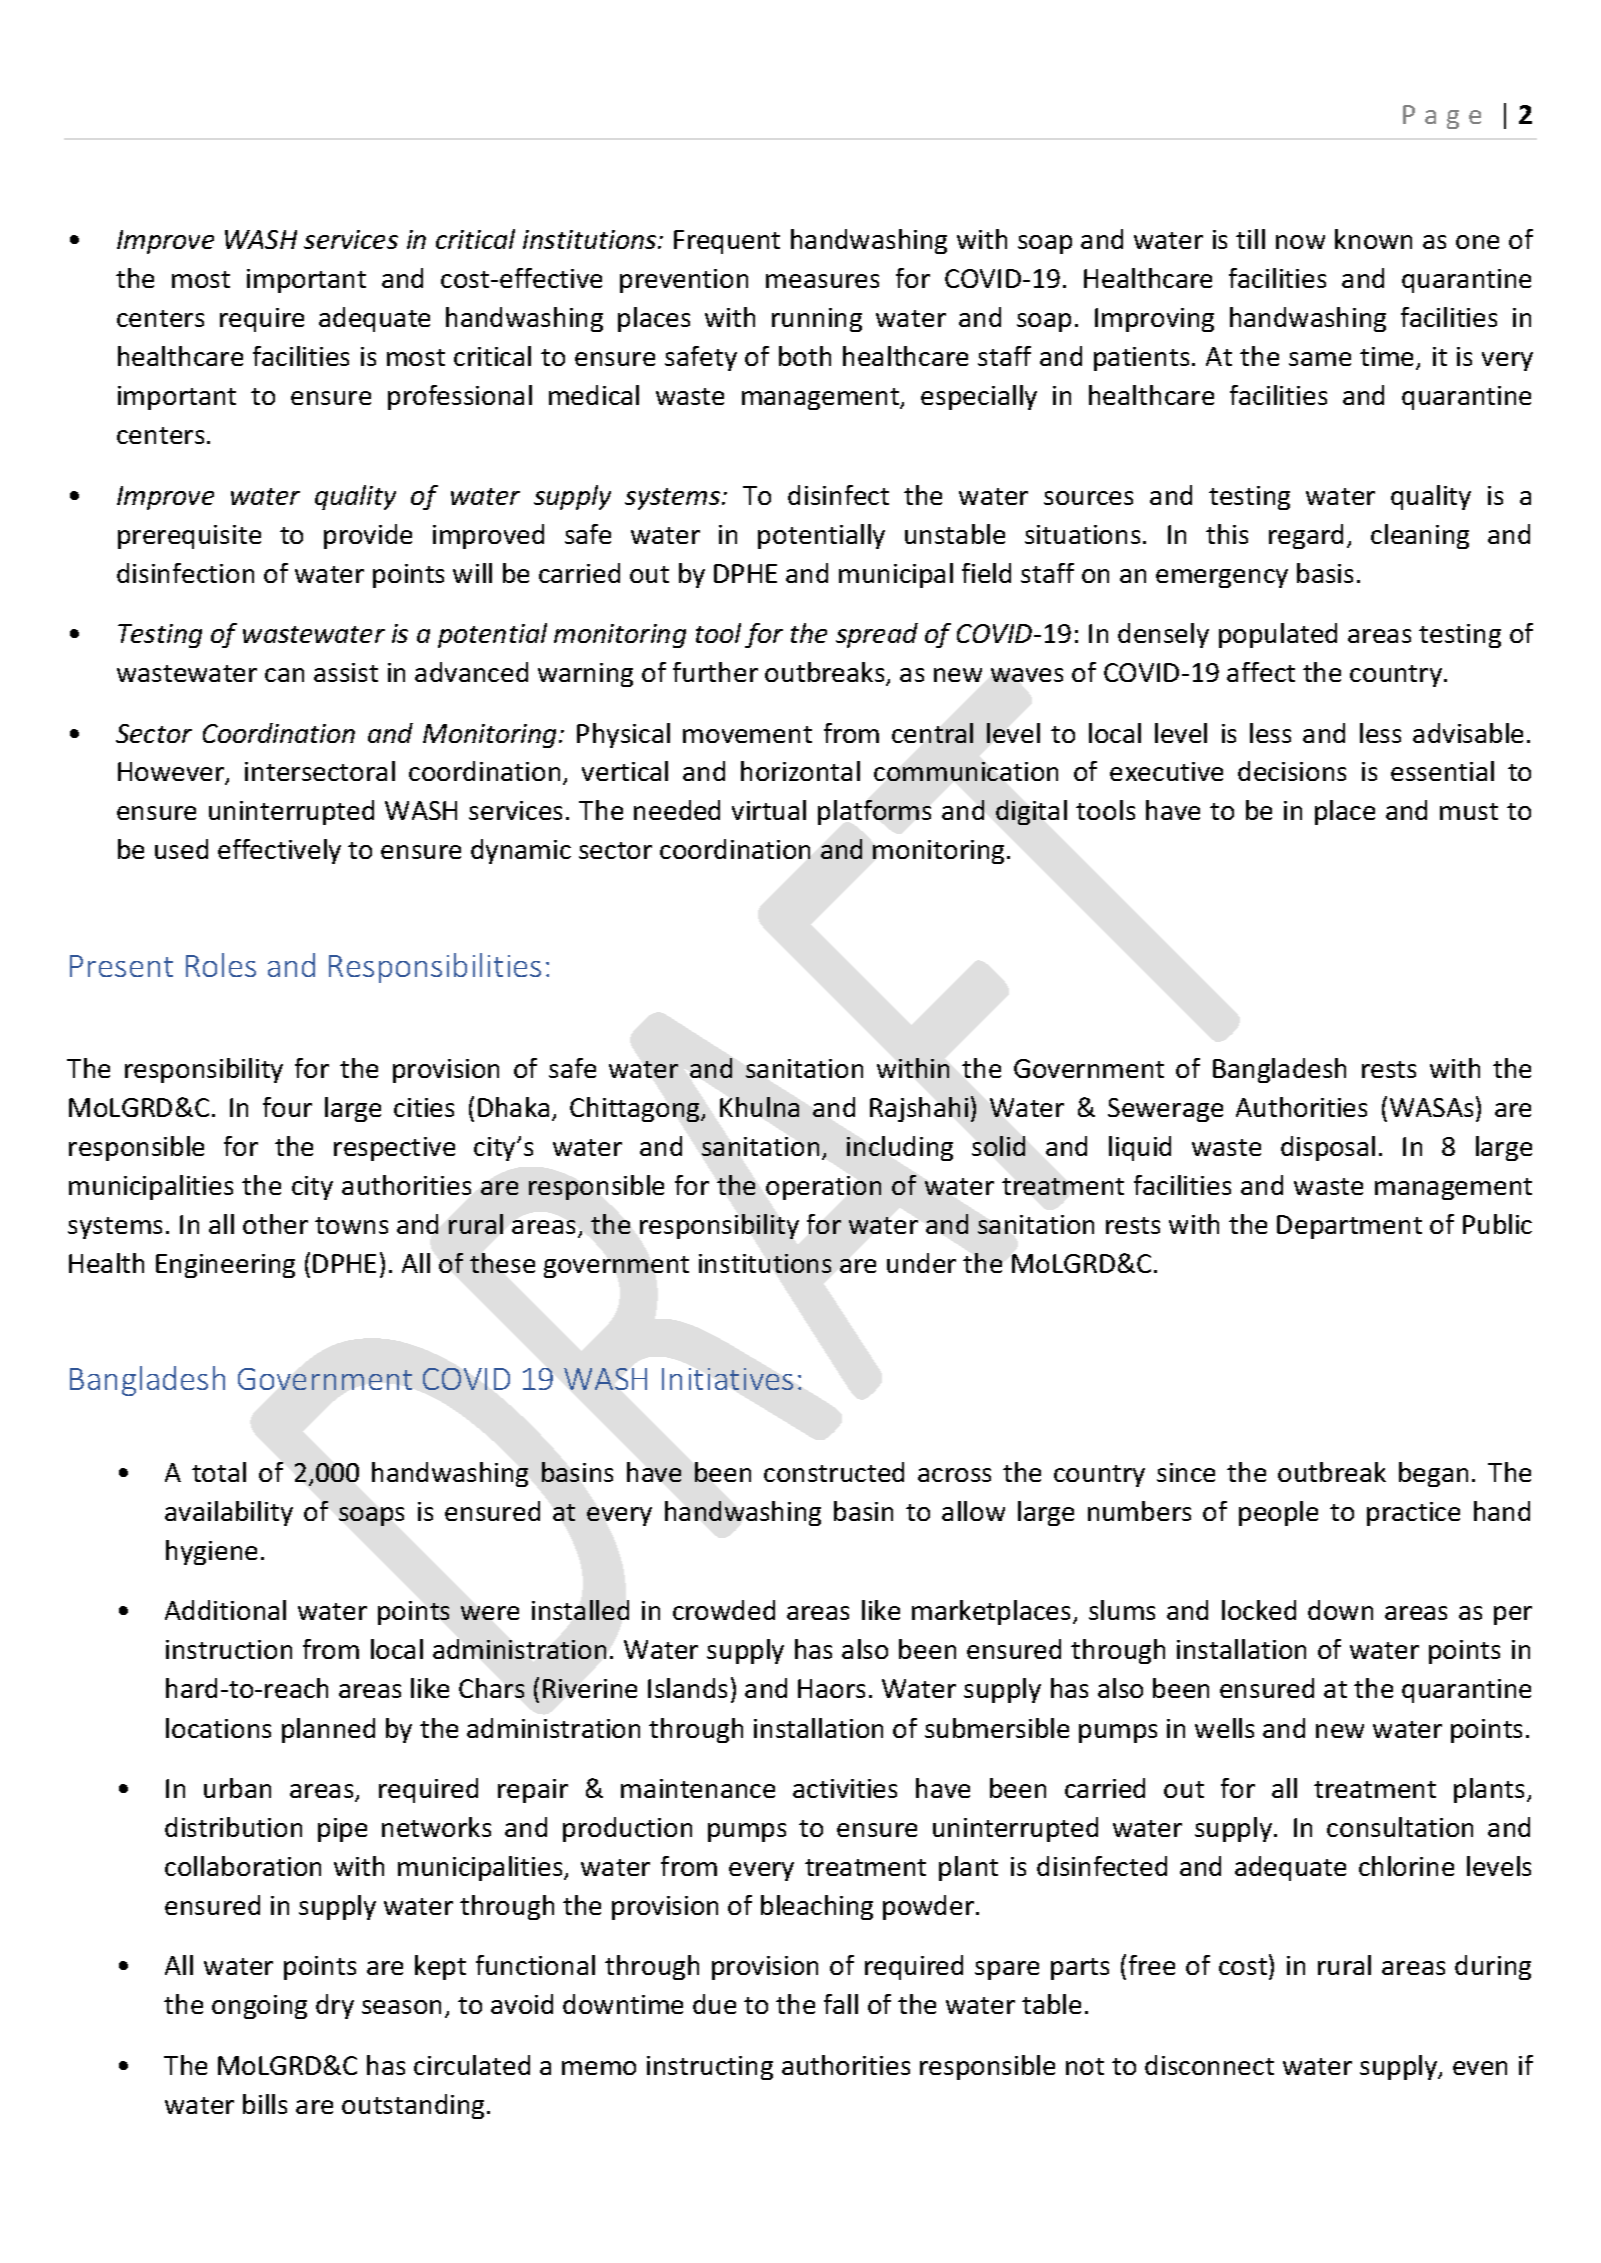 The width and height of the screenshot is (1601, 2263). Describe the element at coordinates (823, 1188) in the screenshot. I see `operation` at that location.
